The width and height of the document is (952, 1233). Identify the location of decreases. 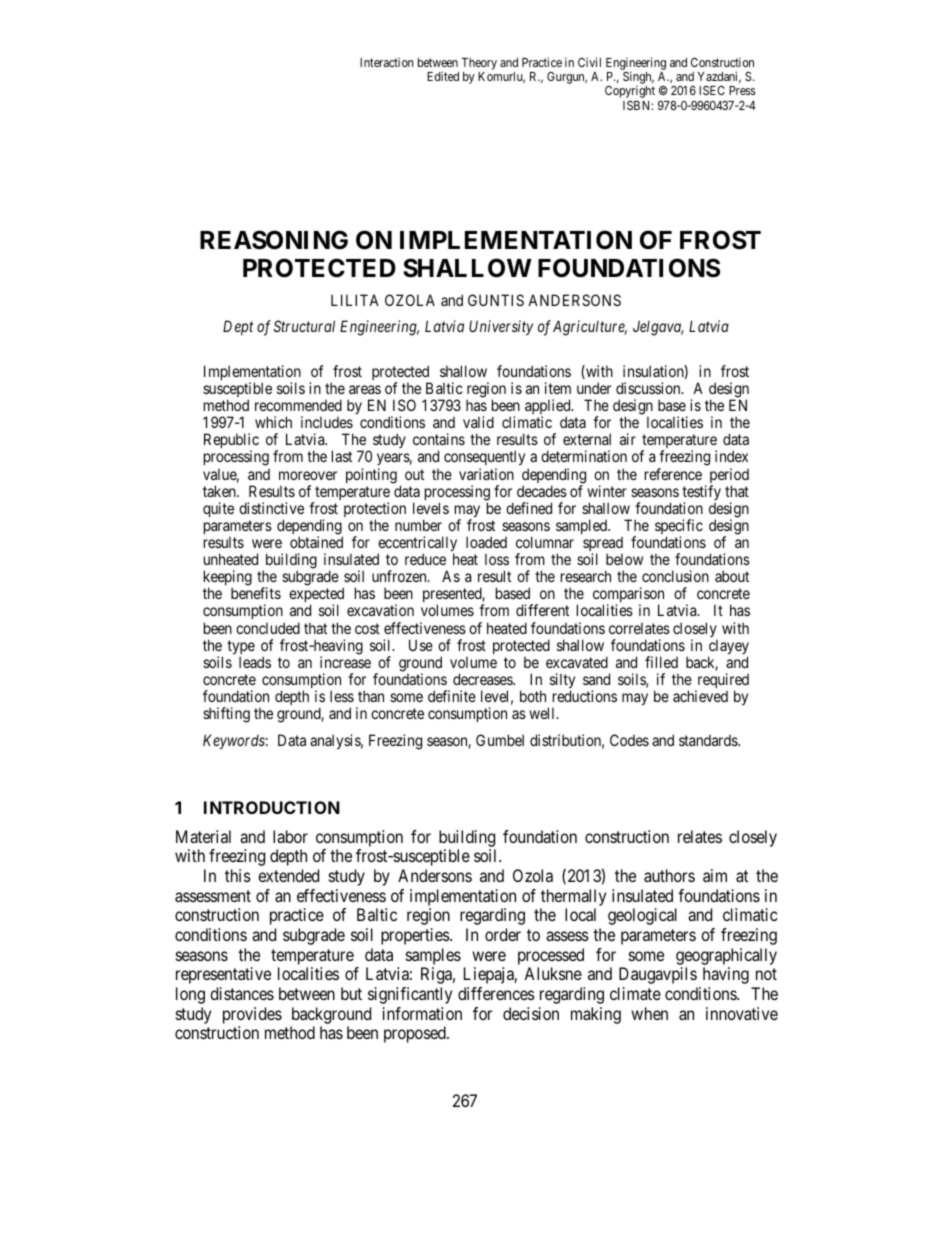
(483, 679).
